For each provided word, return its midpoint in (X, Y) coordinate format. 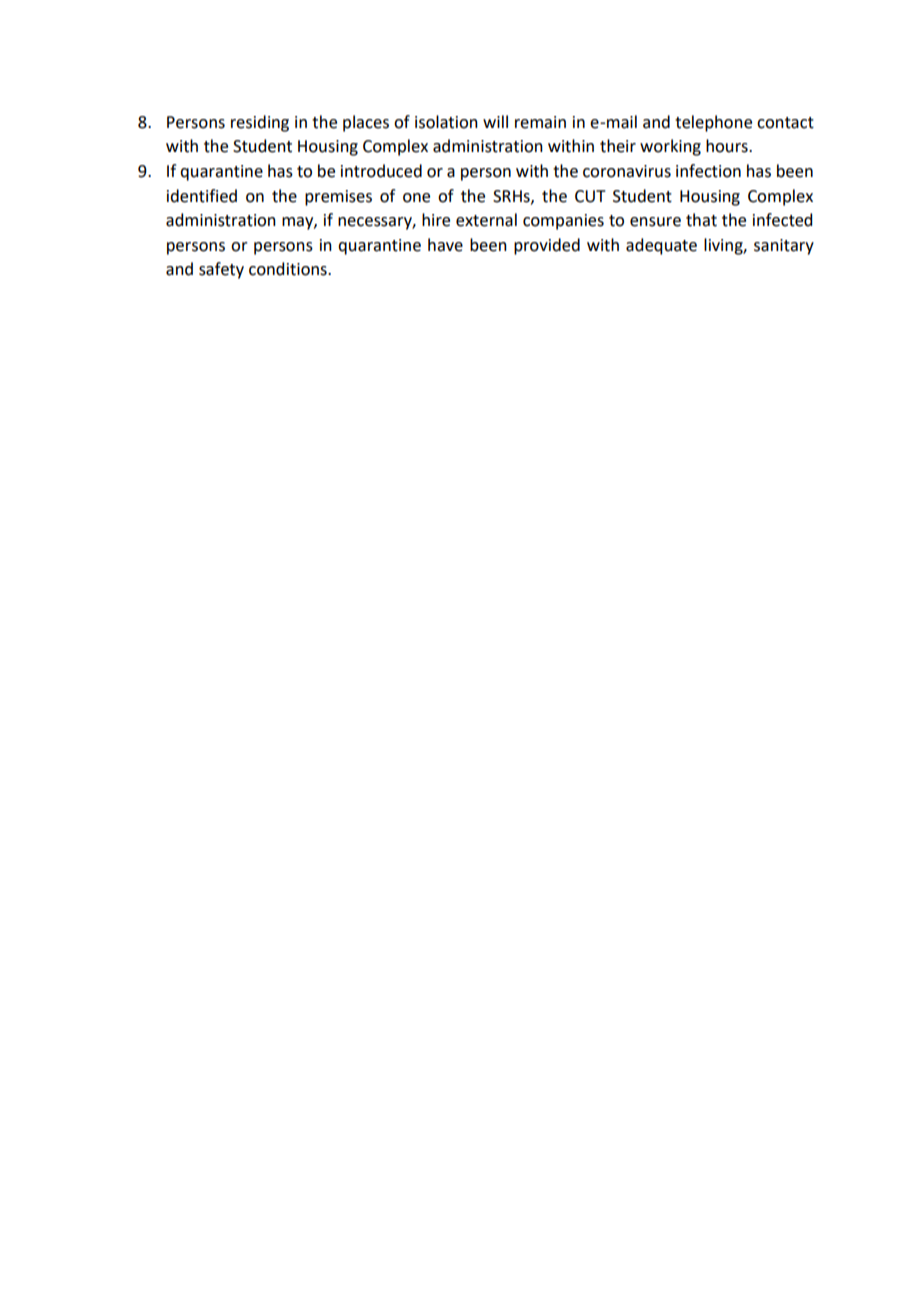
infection (708, 171)
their (618, 146)
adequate (661, 246)
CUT (590, 196)
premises (338, 198)
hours (728, 146)
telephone (713, 123)
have (445, 245)
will (495, 121)
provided (547, 246)
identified (202, 196)
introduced (381, 171)
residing (260, 123)
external (486, 220)
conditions (289, 269)
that (701, 220)
